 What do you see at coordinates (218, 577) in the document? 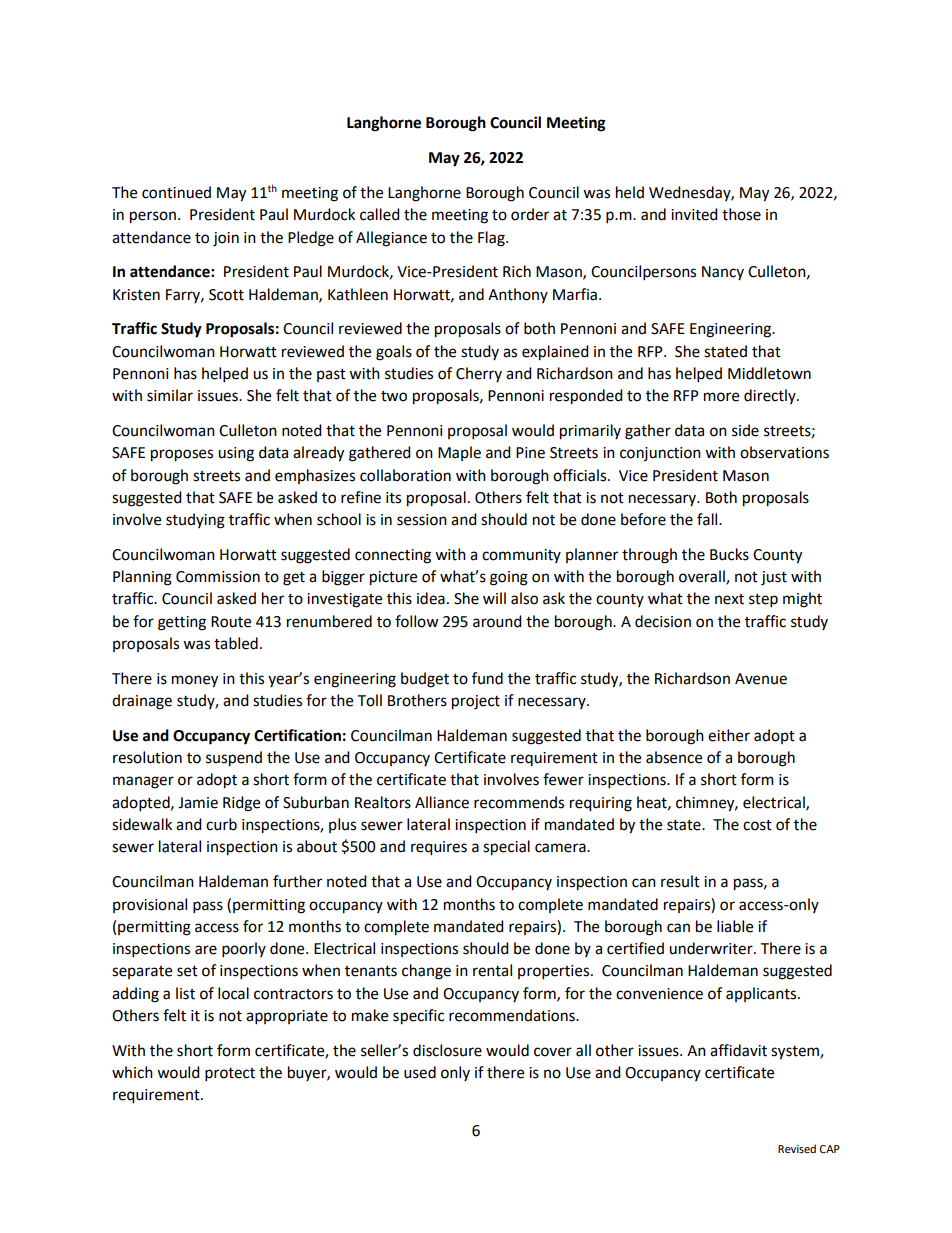
I see `Commission` at bounding box center [218, 577].
